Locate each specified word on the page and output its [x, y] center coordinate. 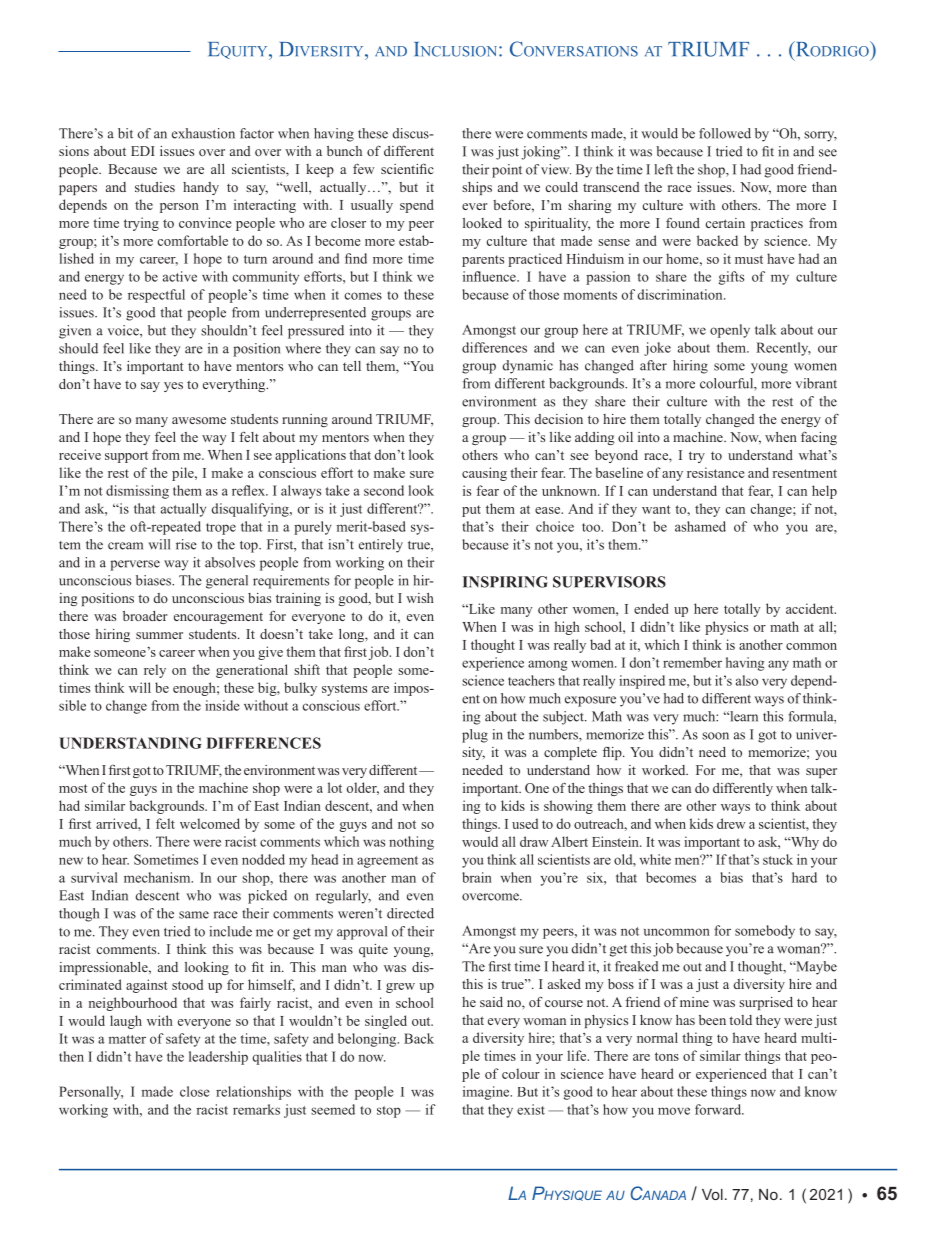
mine [694, 1002]
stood [187, 984]
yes [173, 387]
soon [715, 736]
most [73, 788]
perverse [135, 565]
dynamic [528, 367]
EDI [143, 151]
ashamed [700, 526]
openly [730, 331]
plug [475, 736]
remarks [256, 1109]
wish [420, 598]
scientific [407, 168]
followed [725, 133]
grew [400, 988]
